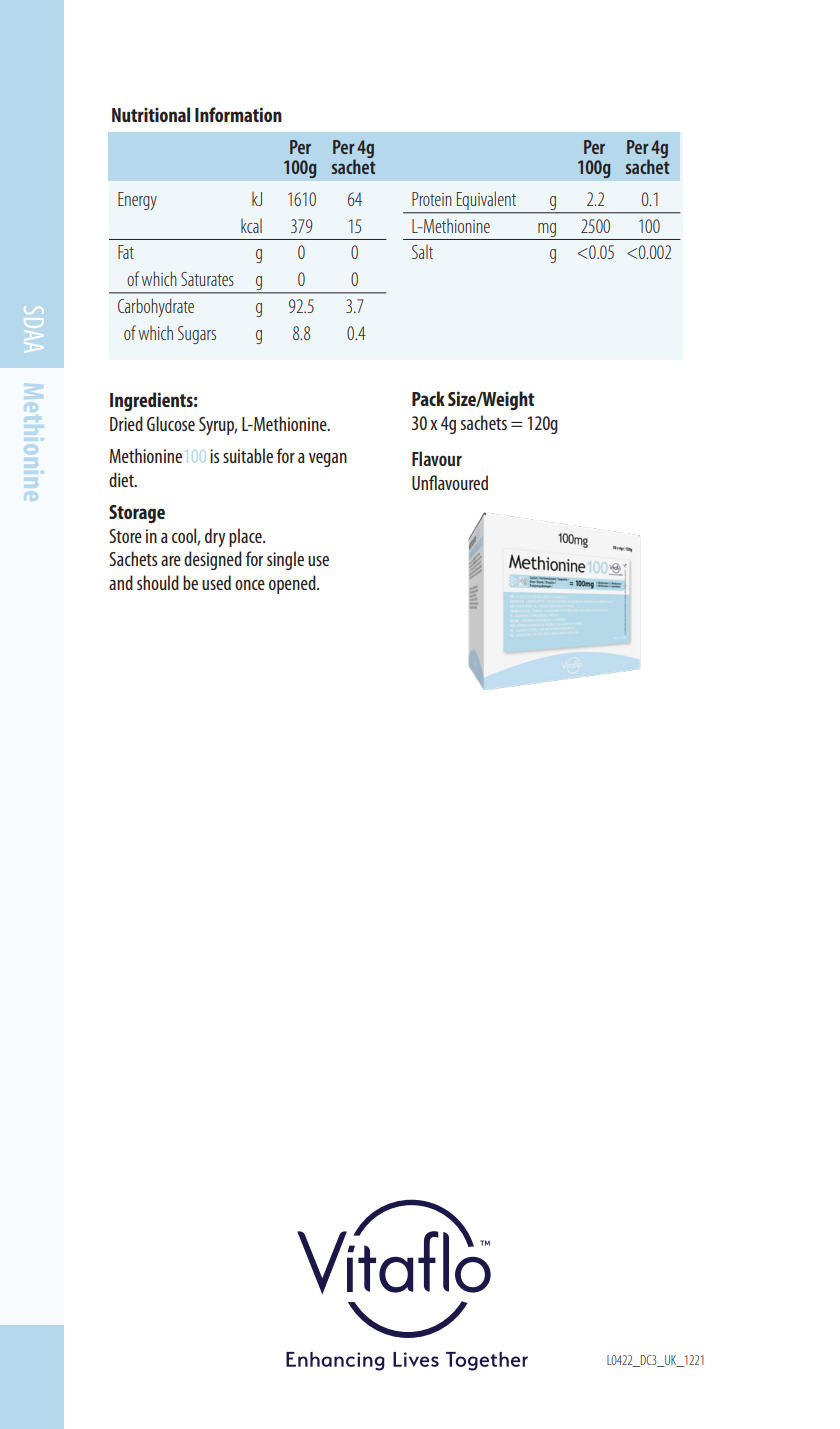  Describe the element at coordinates (285, 560) in the screenshot. I see `single` at that location.
